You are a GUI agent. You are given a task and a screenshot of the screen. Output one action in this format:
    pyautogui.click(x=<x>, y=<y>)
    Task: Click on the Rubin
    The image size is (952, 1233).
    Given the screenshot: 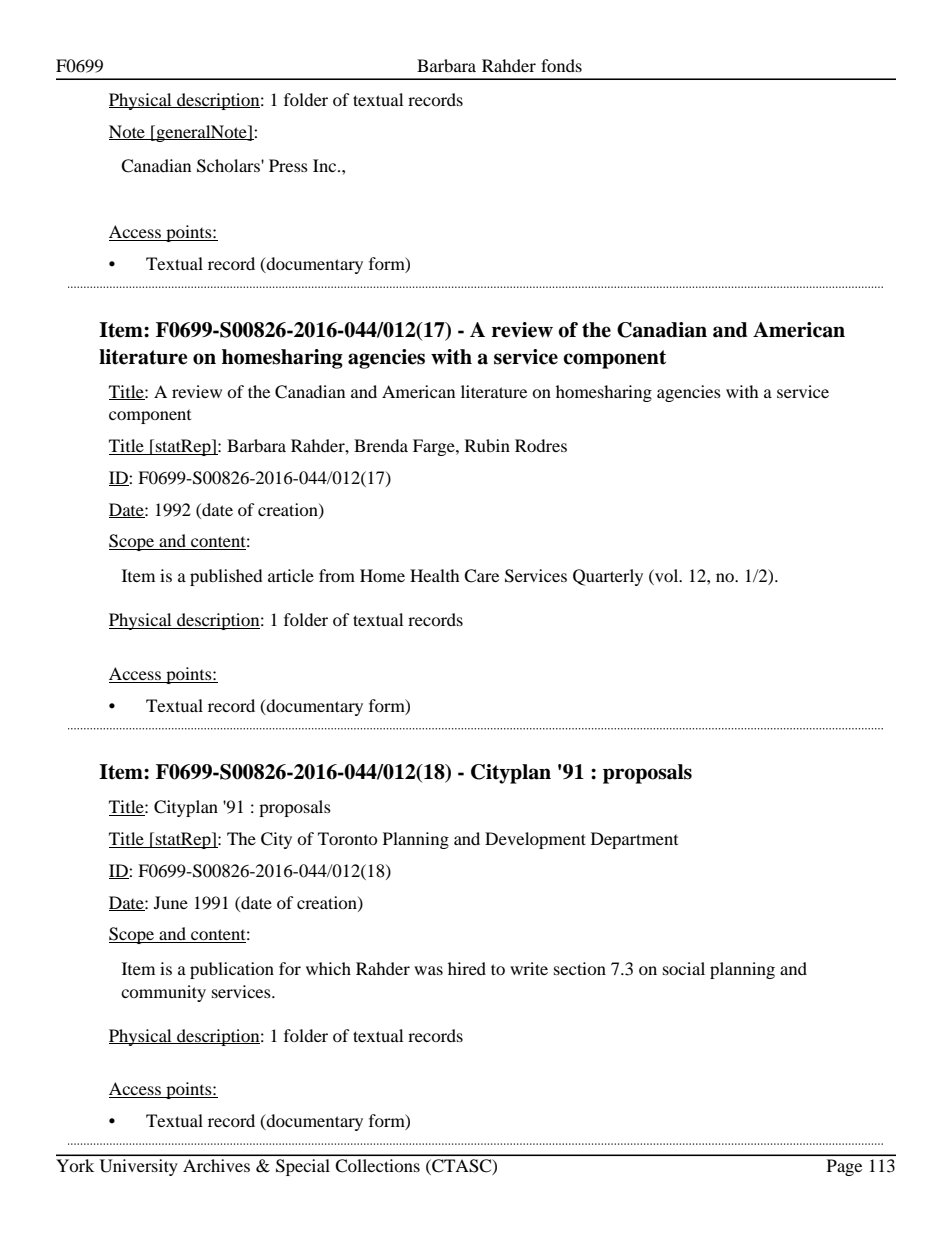 What is the action you would take?
    pyautogui.click(x=487, y=445)
